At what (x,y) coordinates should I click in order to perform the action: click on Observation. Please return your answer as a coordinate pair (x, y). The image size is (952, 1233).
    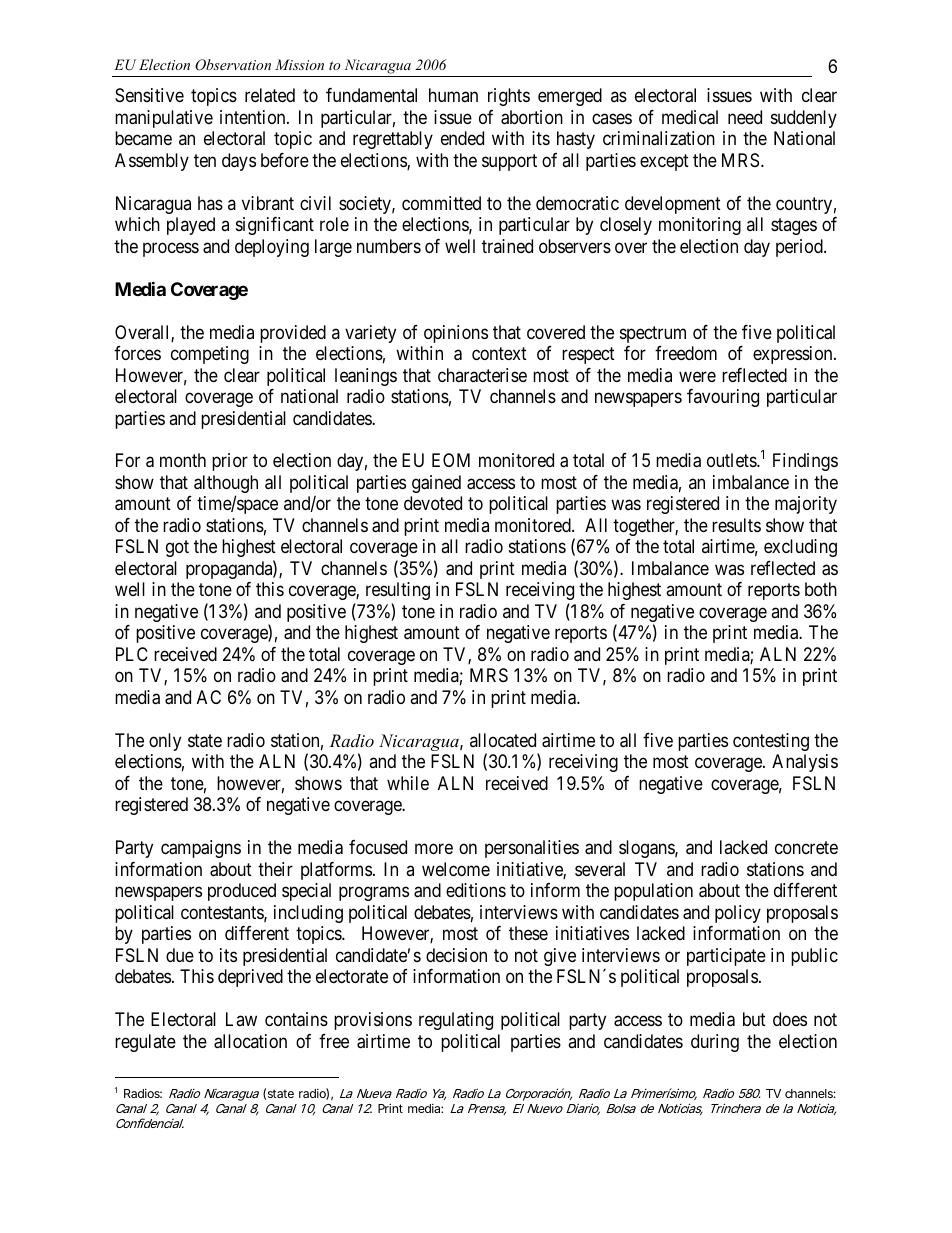
    Looking at the image, I should click on (233, 65).
